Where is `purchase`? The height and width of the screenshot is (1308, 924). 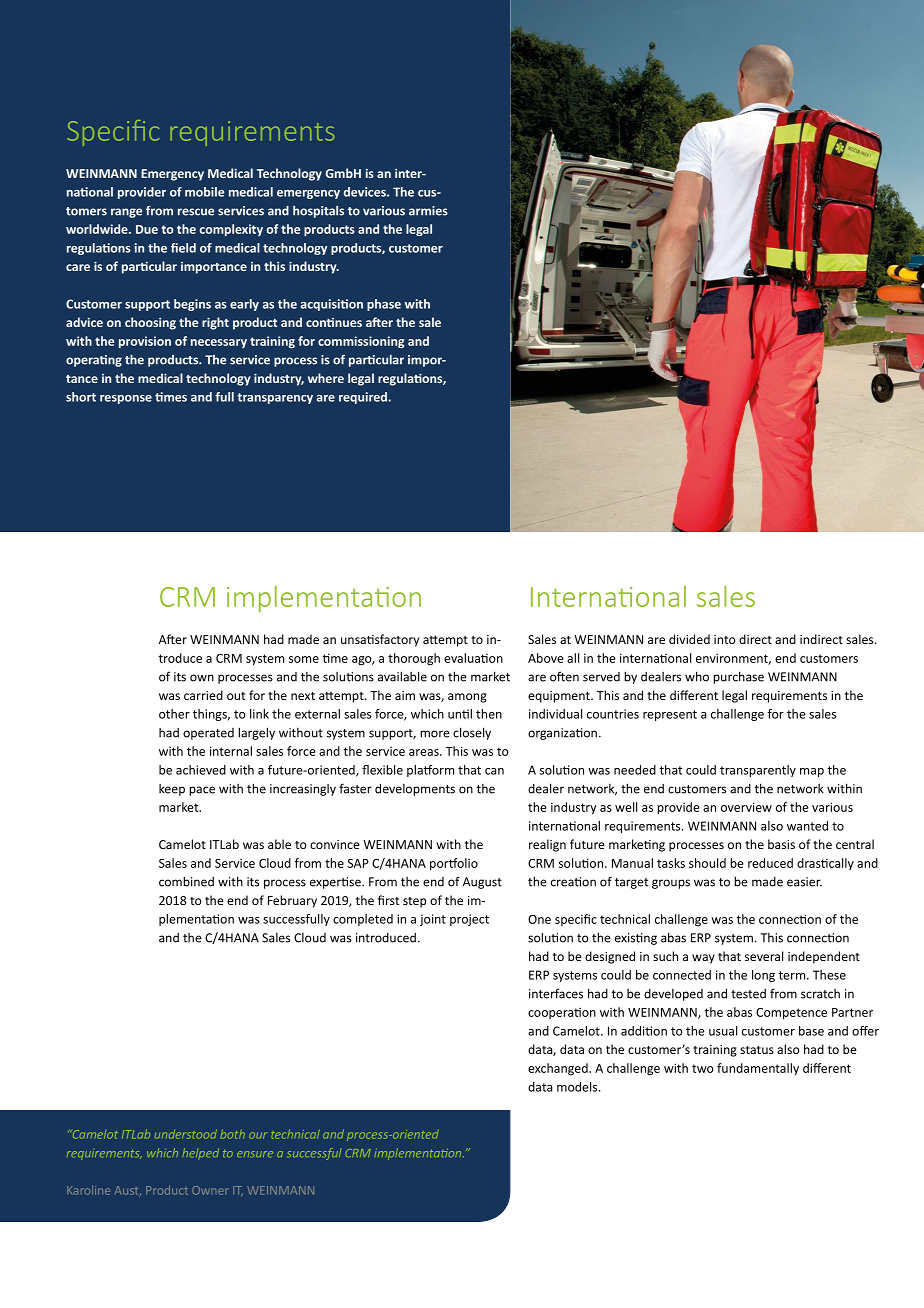
purchase is located at coordinates (738, 677).
